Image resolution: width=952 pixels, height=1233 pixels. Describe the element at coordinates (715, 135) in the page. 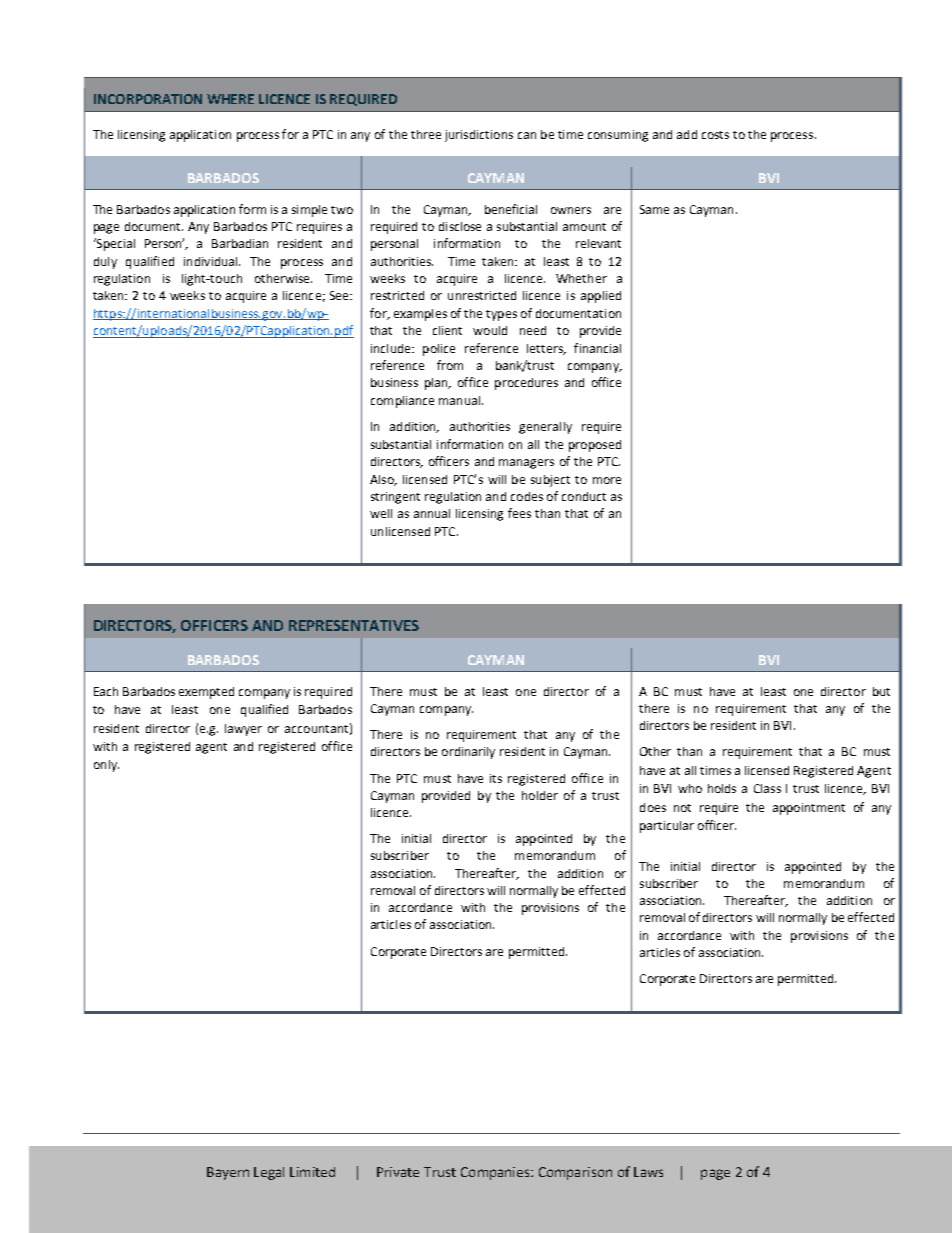

I see `costs` at that location.
